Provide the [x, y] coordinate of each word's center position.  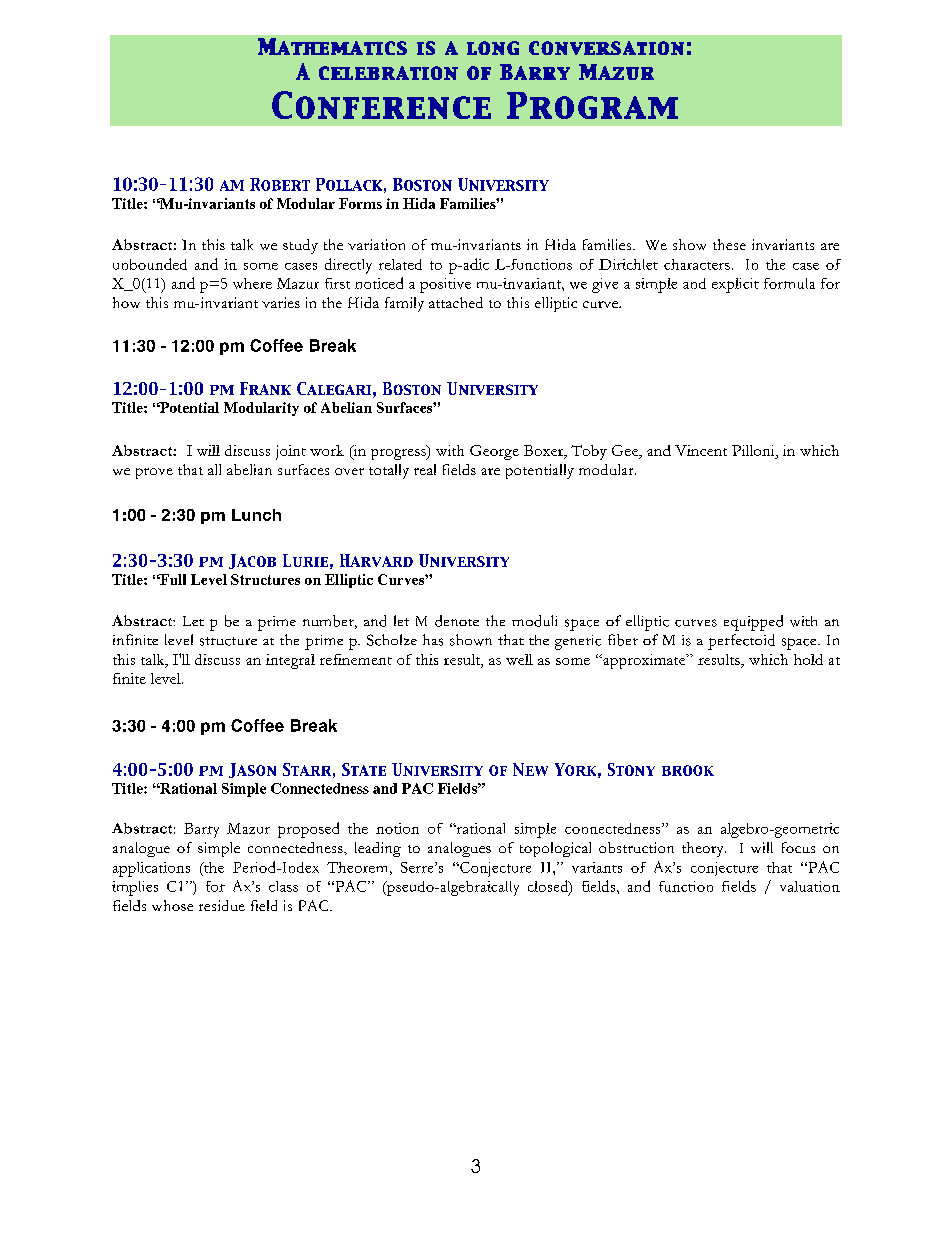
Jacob [252, 561]
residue [222, 905]
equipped [753, 623]
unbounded [150, 264]
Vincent [701, 450]
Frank [265, 388]
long [493, 48]
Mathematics [332, 46]
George [494, 452]
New [530, 769]
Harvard [376, 560]
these [729, 244]
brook [688, 770]
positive [445, 285]
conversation [606, 48]
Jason [252, 770]
